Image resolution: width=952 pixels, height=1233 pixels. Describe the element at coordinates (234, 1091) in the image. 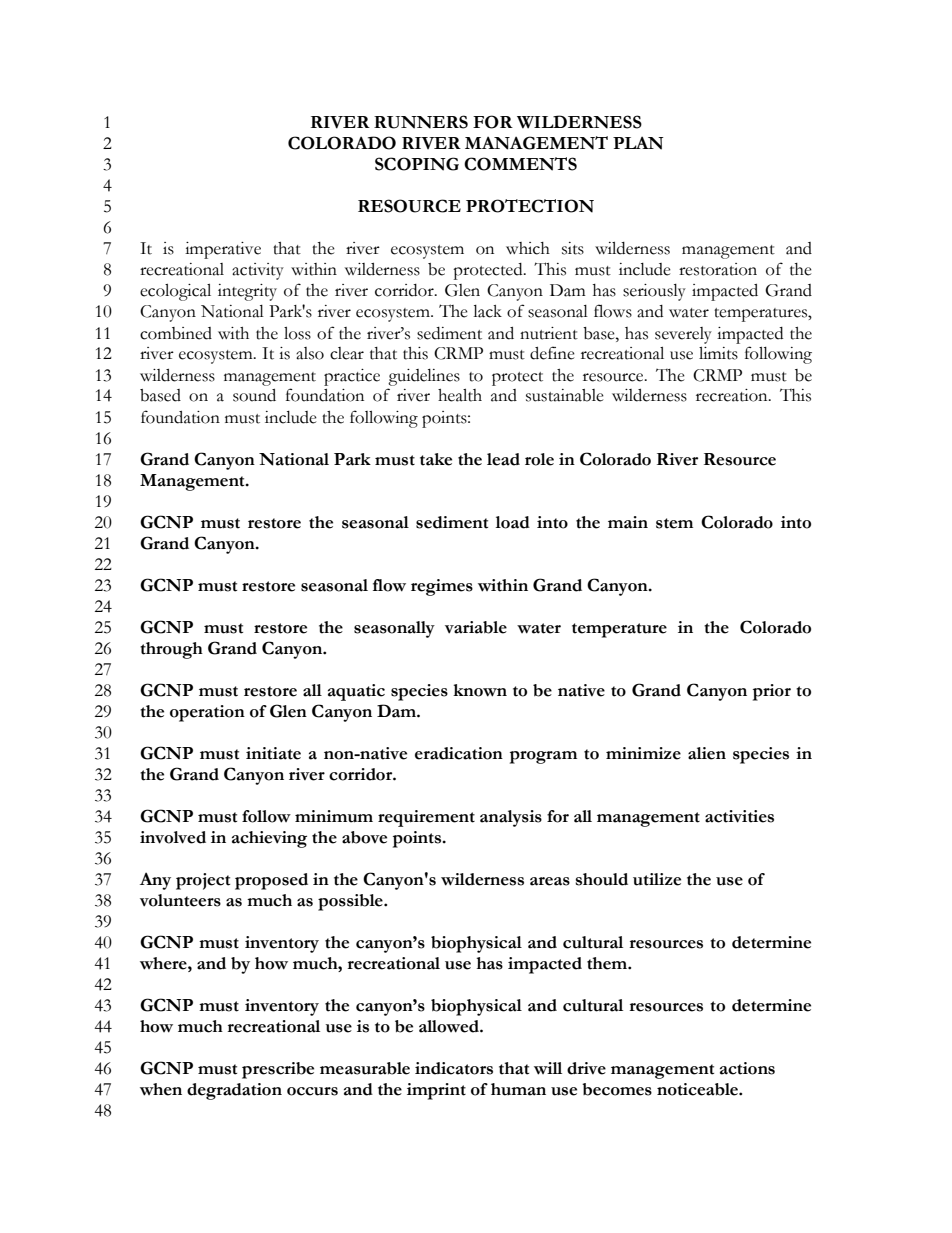

I see `degradation` at that location.
